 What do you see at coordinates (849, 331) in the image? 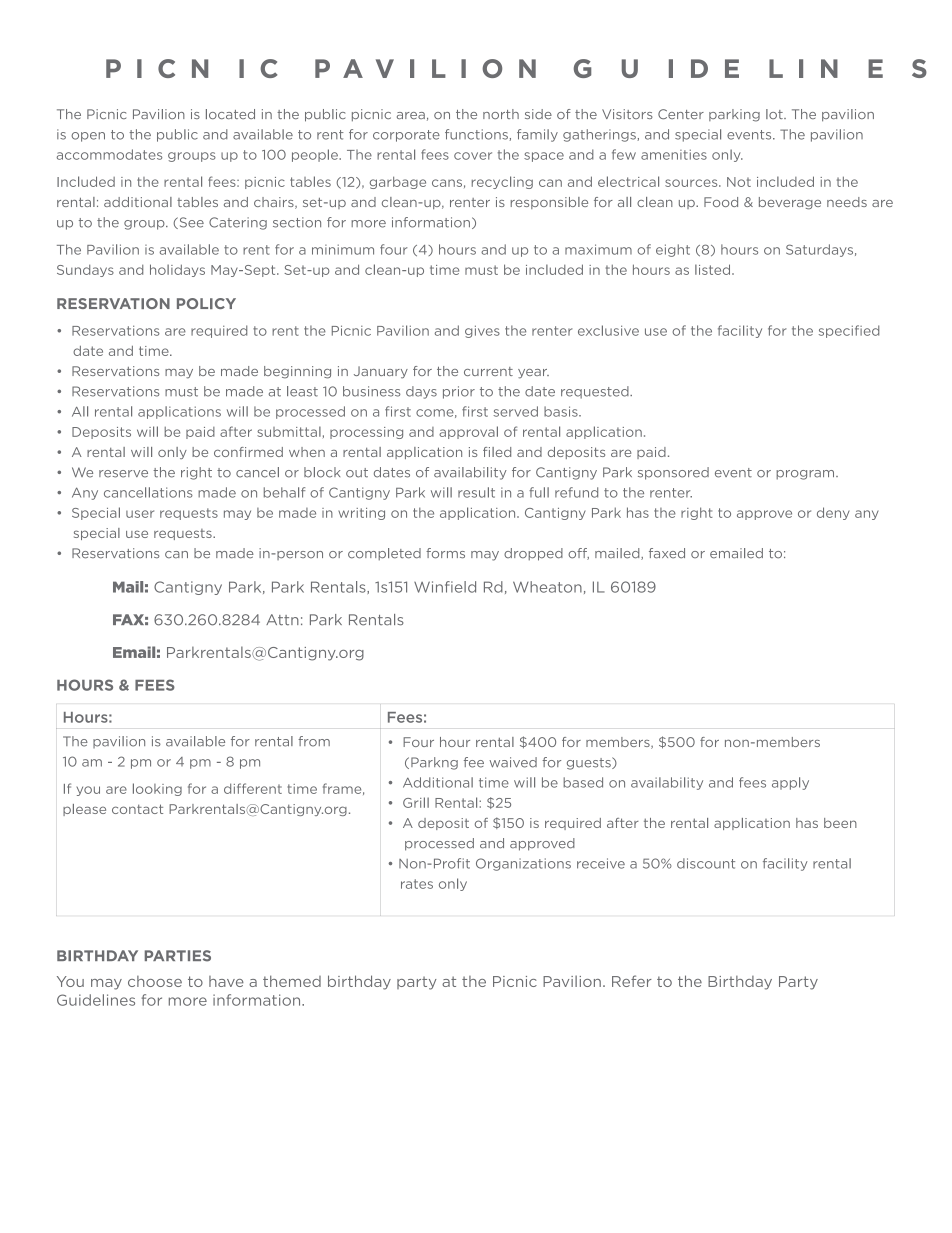
I see `specified` at bounding box center [849, 331].
